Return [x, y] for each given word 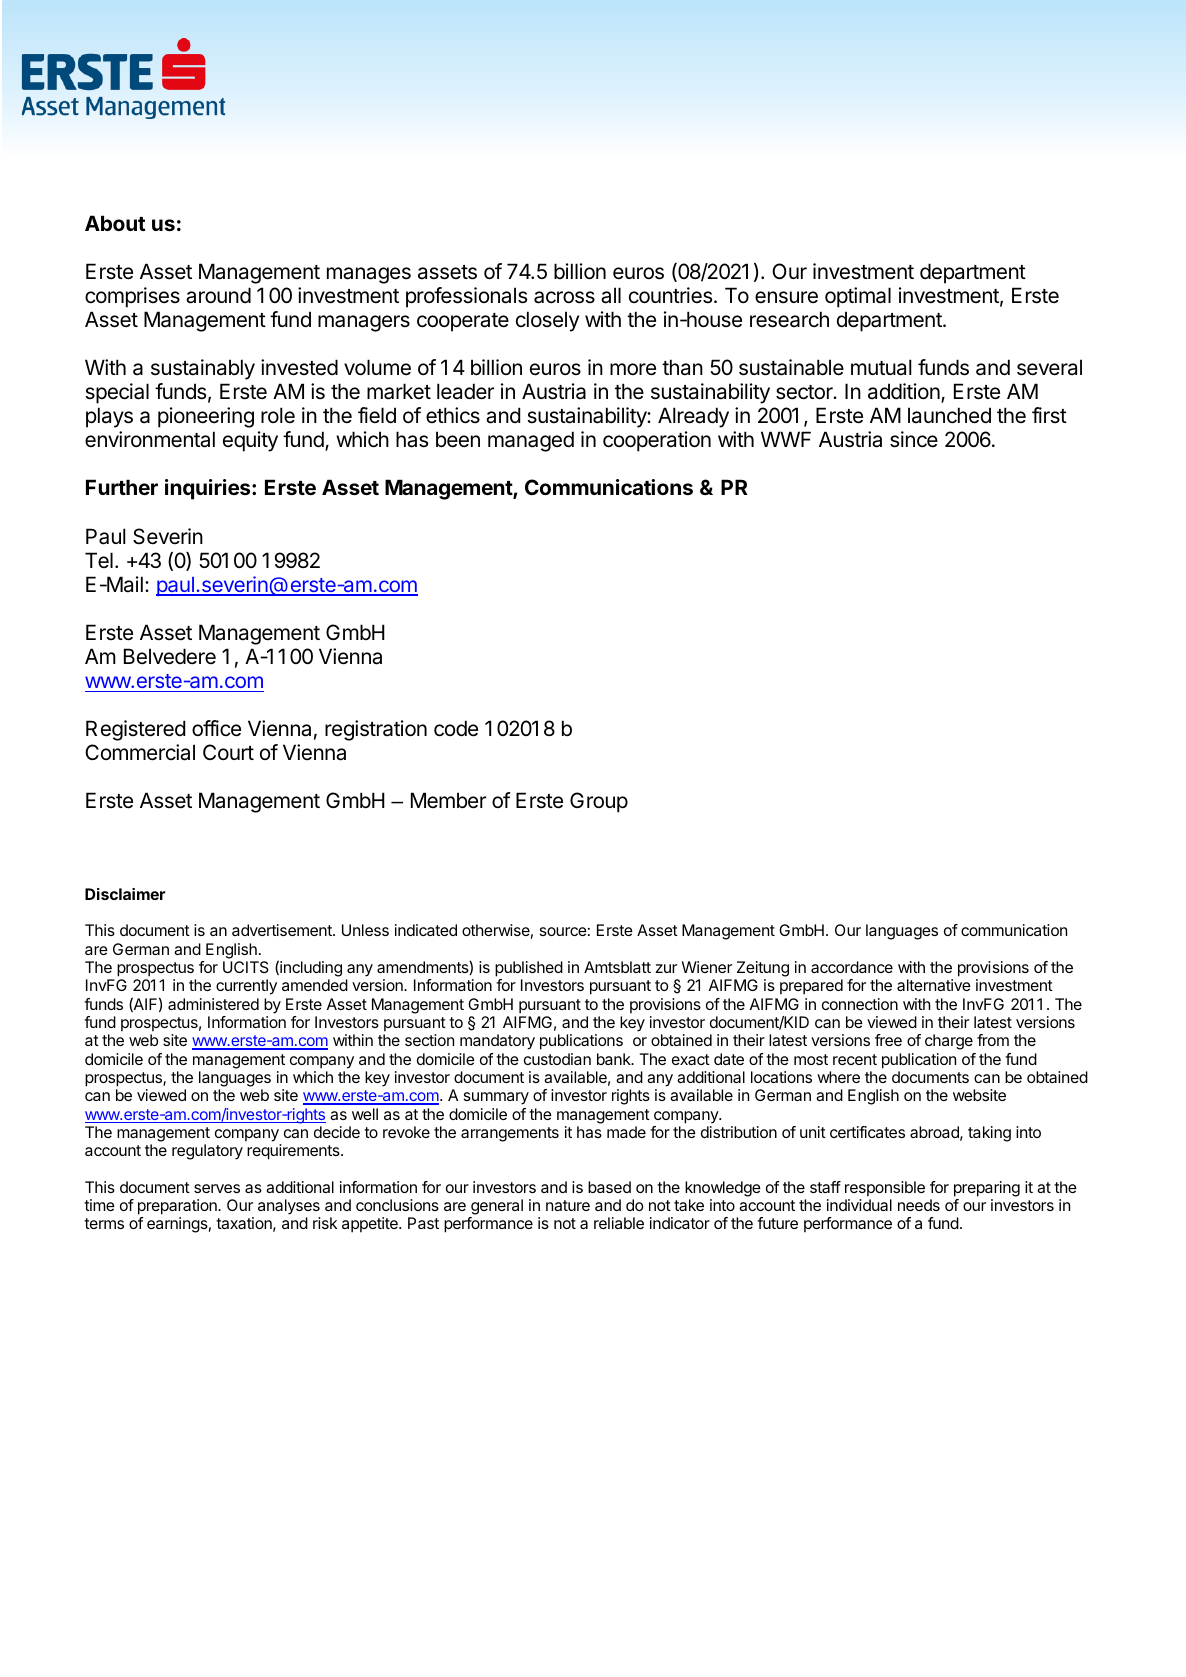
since [914, 439]
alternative [934, 985]
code [456, 728]
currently [246, 987]
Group [599, 802]
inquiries [209, 489]
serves [217, 1188]
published [529, 969]
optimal [858, 297]
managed [531, 441]
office [216, 728]
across [564, 297]
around [218, 295]
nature [568, 1205]
